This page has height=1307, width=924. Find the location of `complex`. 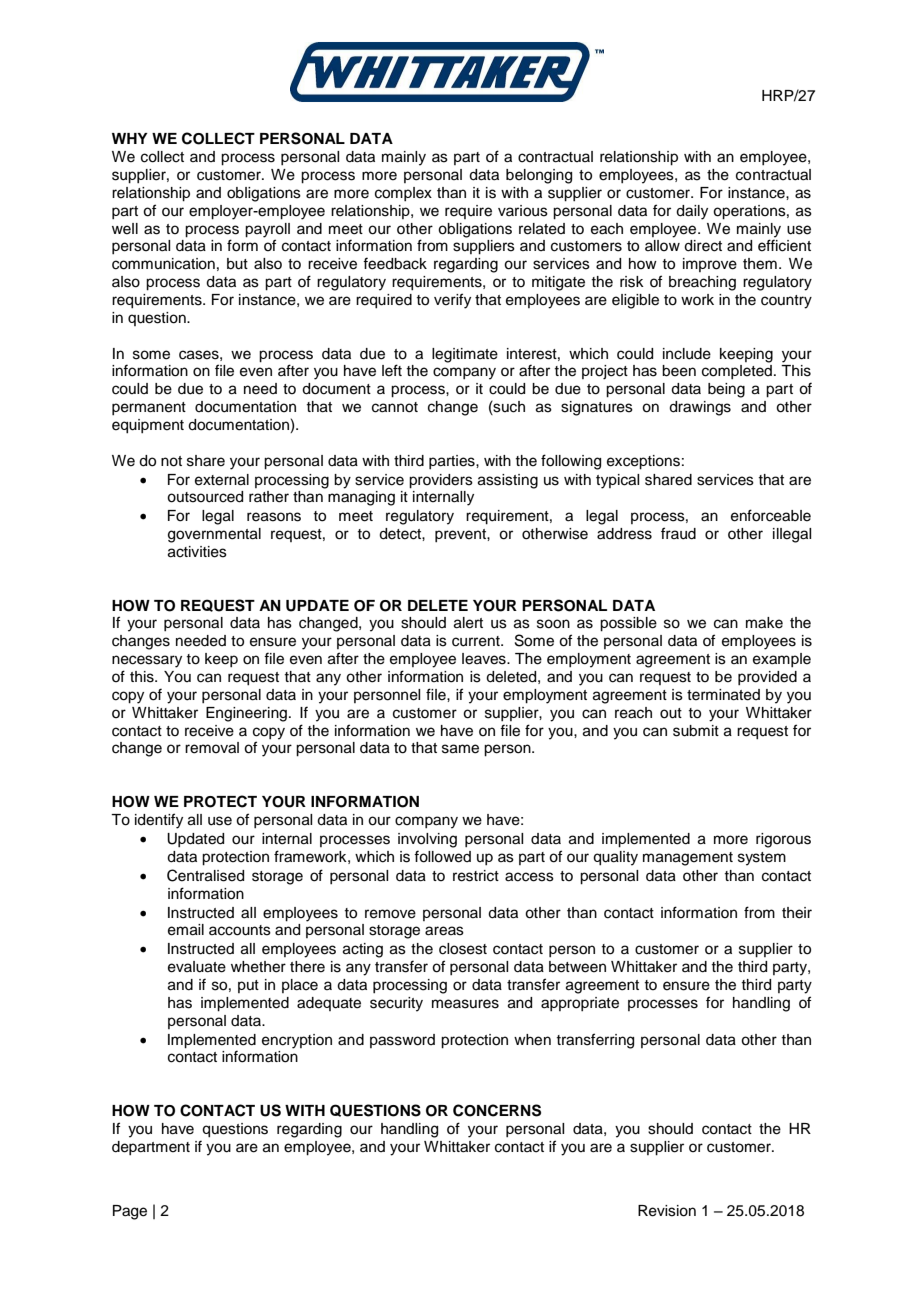

complex is located at coordinates (403, 194).
